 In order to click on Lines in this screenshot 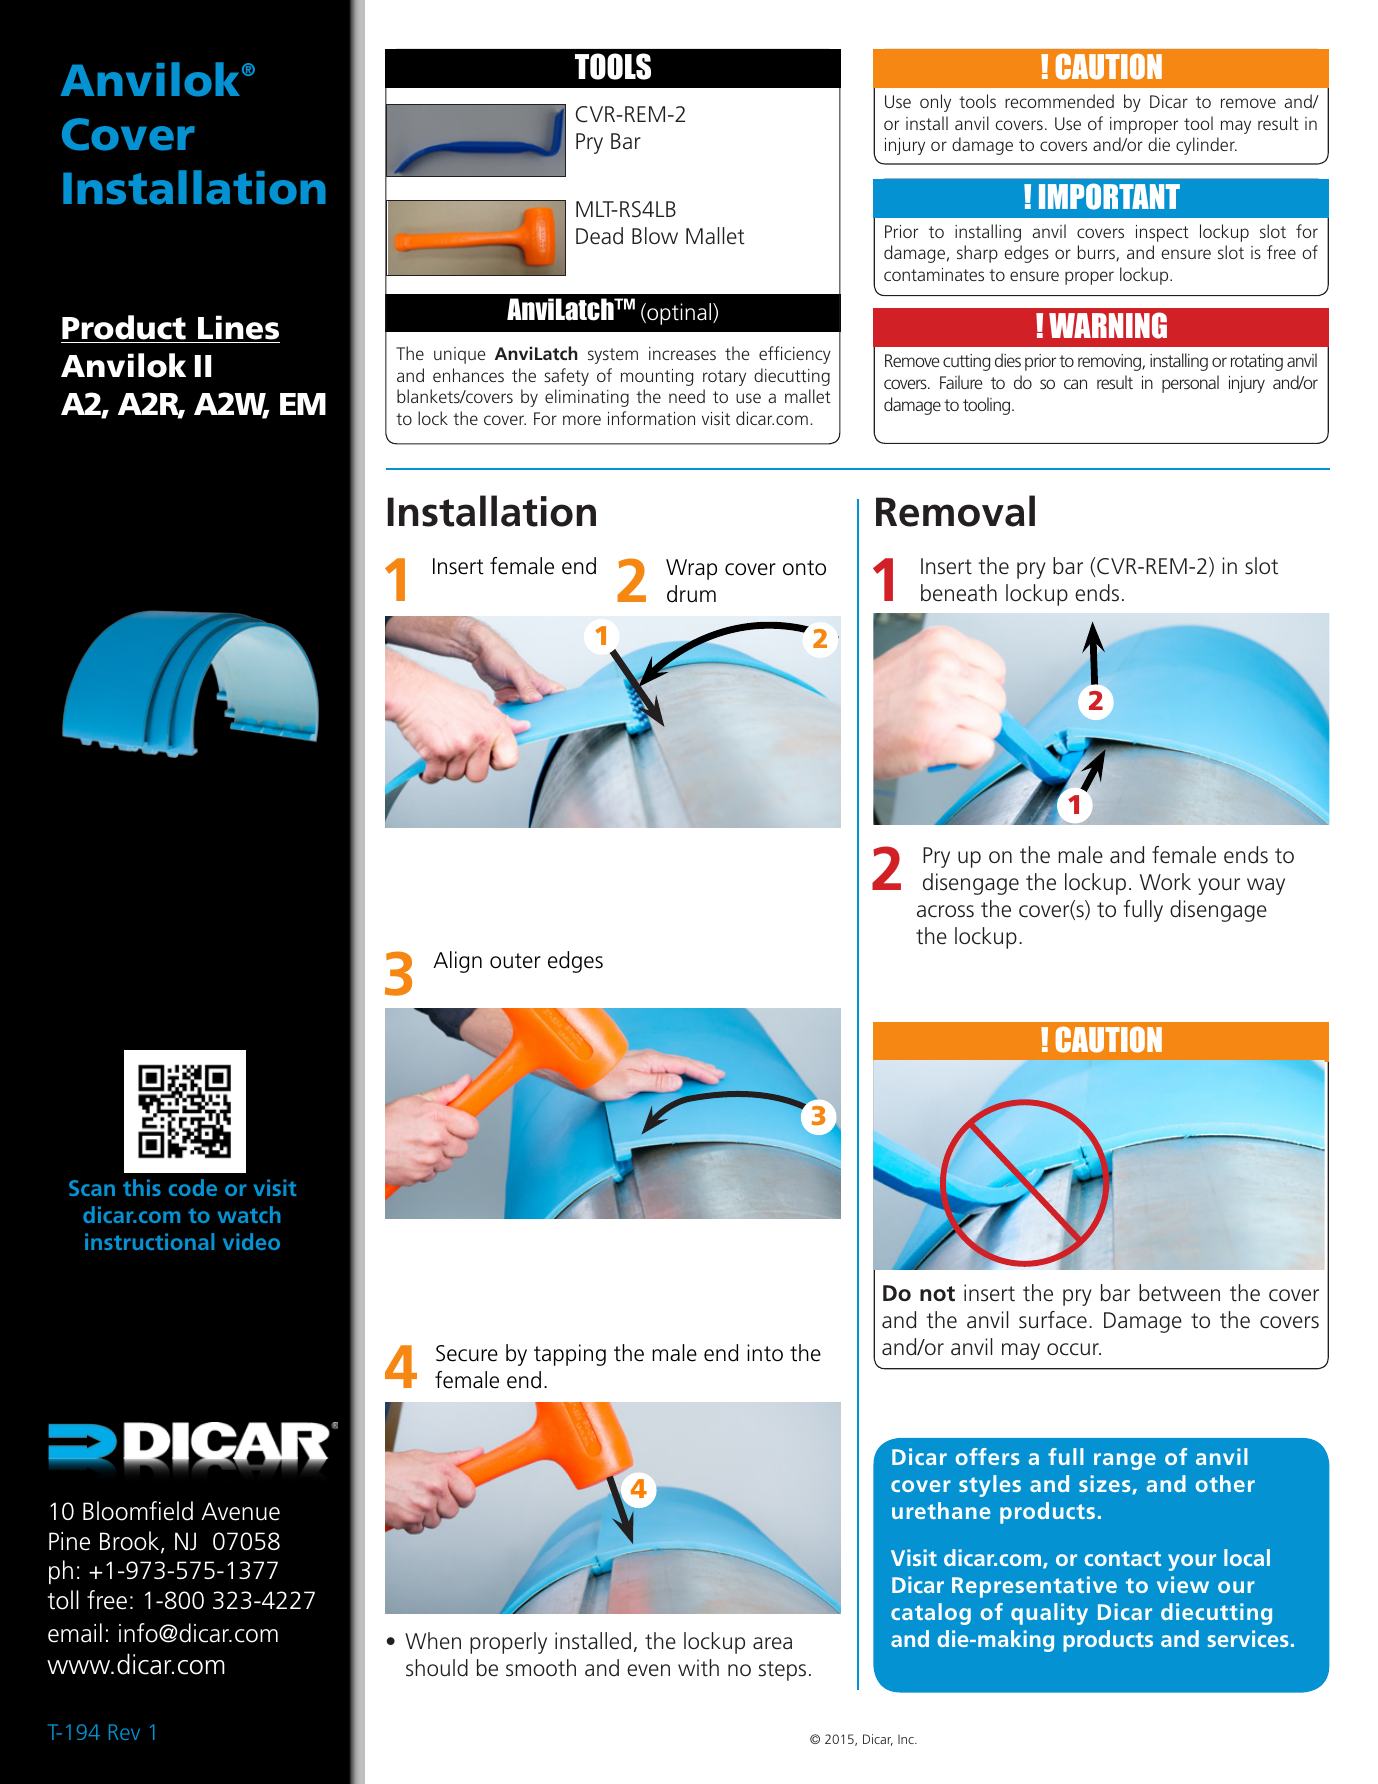, I will do `click(238, 327)`.
